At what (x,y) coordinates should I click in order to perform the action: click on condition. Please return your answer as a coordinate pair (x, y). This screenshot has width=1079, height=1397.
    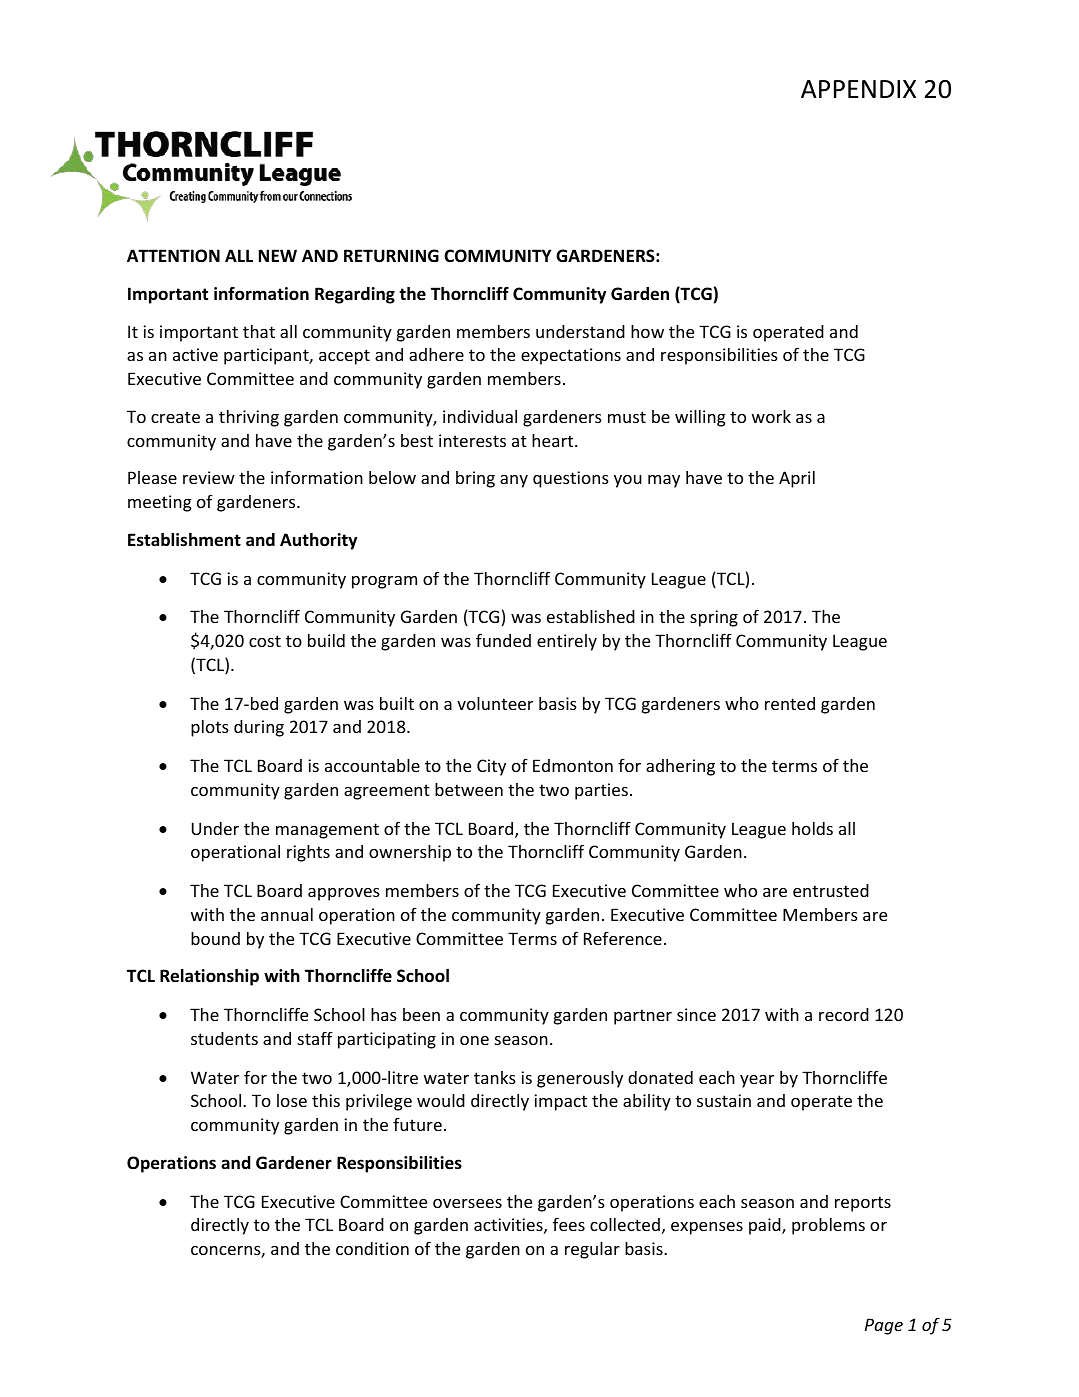
    Looking at the image, I should click on (372, 1248).
